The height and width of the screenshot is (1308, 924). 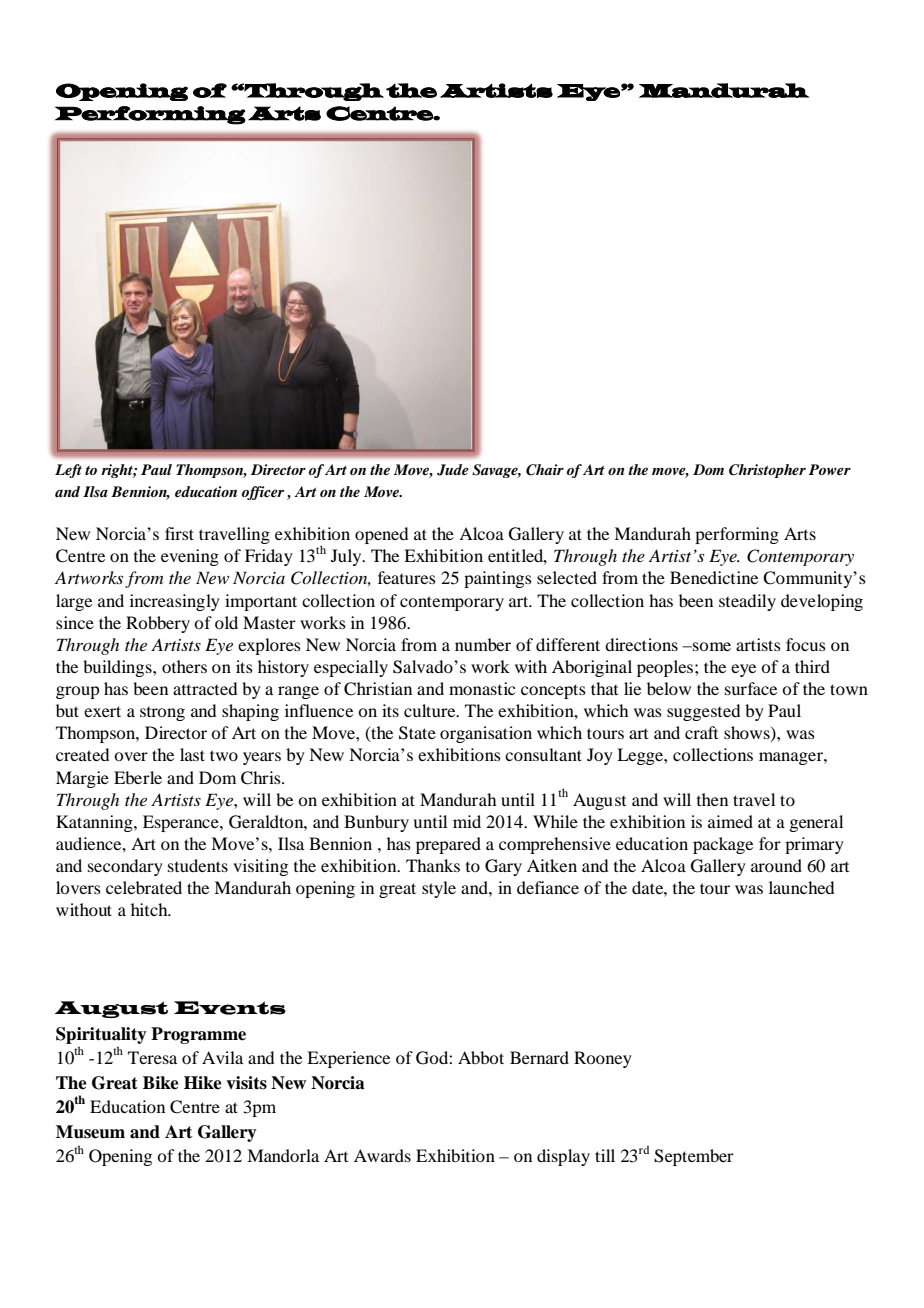 I want to click on number, so click(x=483, y=644).
